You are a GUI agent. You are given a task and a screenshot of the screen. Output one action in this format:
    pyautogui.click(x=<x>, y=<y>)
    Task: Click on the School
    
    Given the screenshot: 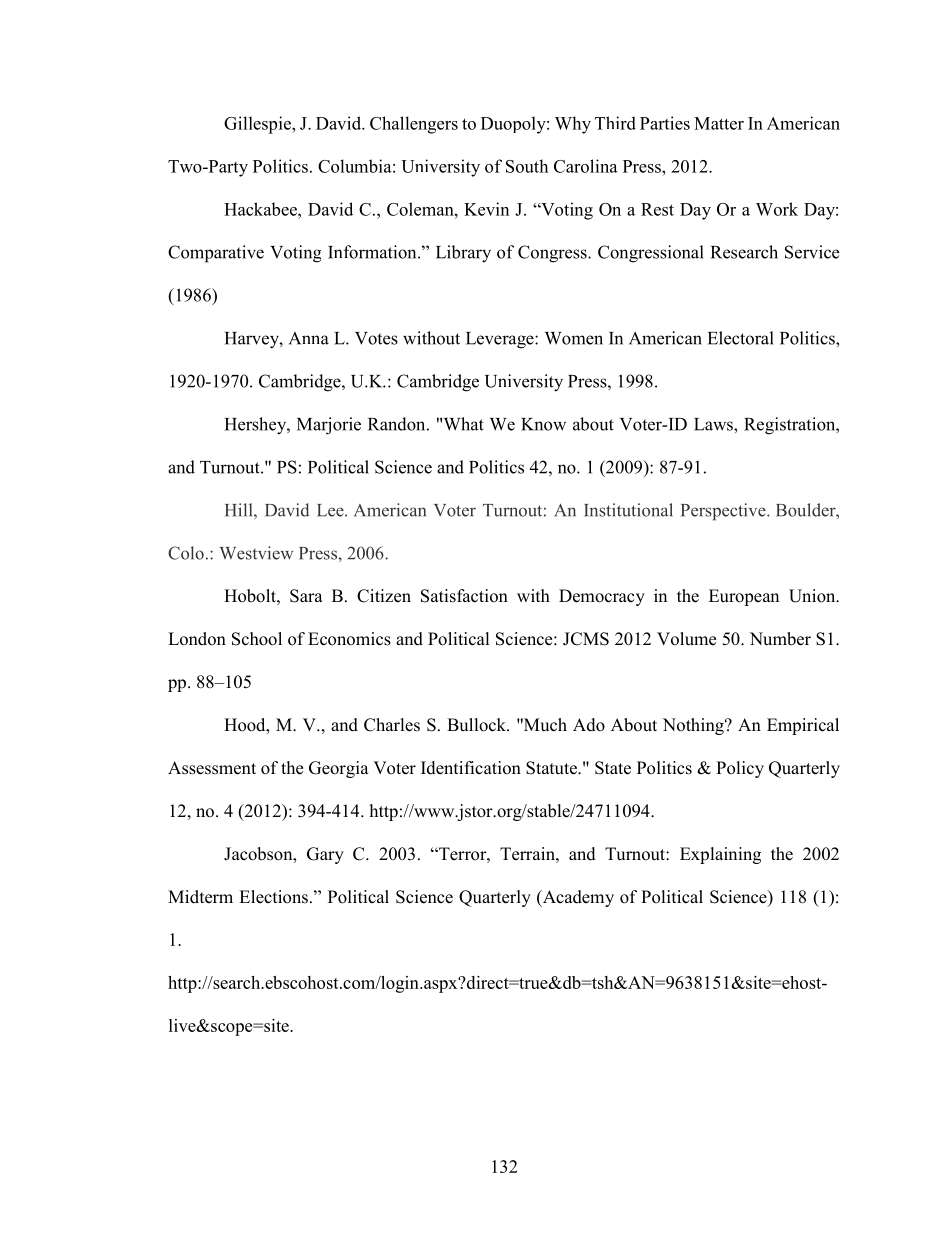 What is the action you would take?
    pyautogui.click(x=257, y=639)
